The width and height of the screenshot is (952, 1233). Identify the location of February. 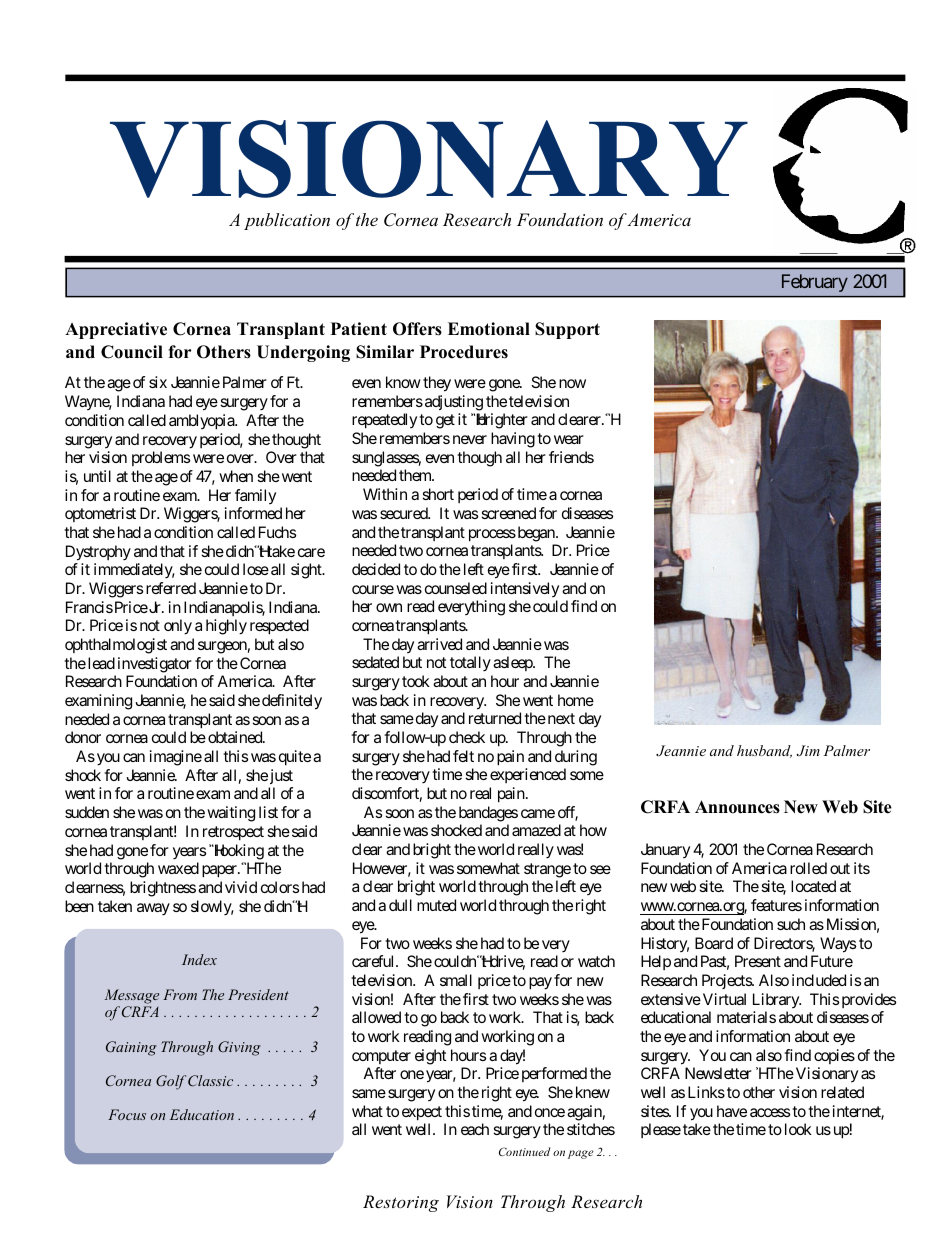
(815, 283).
